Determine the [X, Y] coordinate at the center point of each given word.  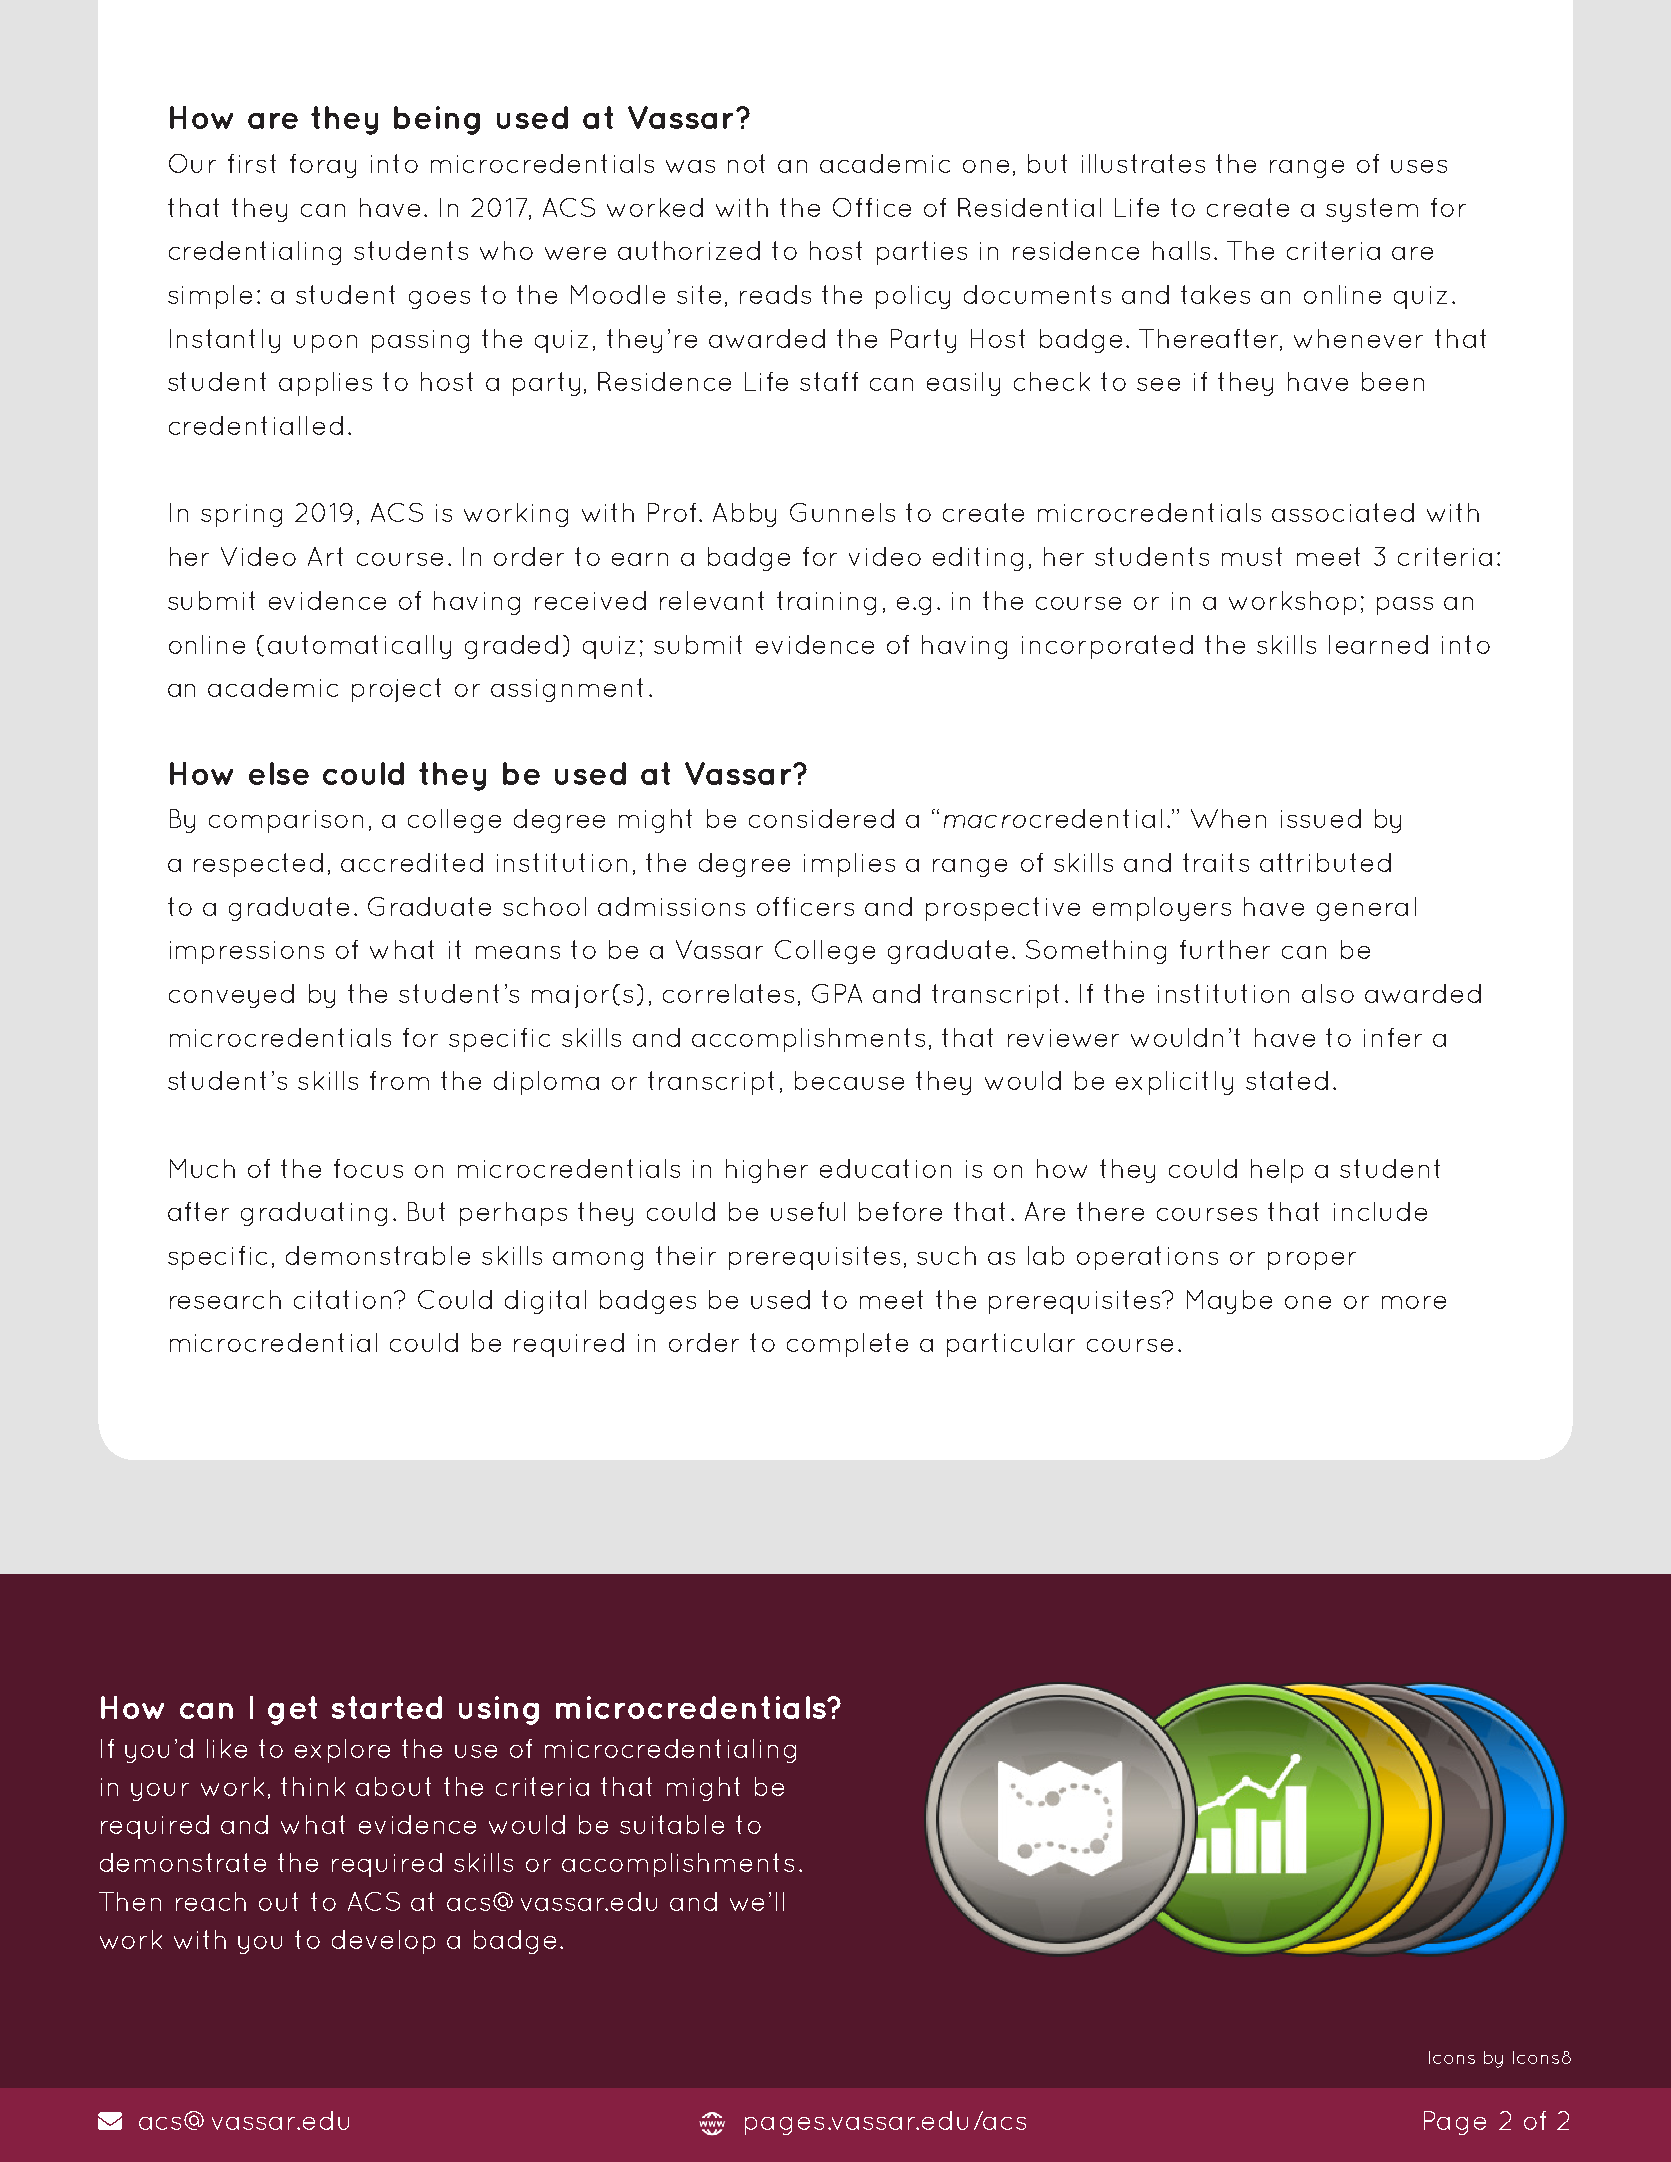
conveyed [231, 996]
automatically [359, 647]
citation [342, 1299]
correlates [728, 993]
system [1372, 210]
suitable [672, 1824]
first [252, 163]
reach [211, 1901]
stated [1287, 1080]
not [746, 163]
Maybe [1229, 1302]
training [826, 603]
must [1252, 556]
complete [847, 1345]
